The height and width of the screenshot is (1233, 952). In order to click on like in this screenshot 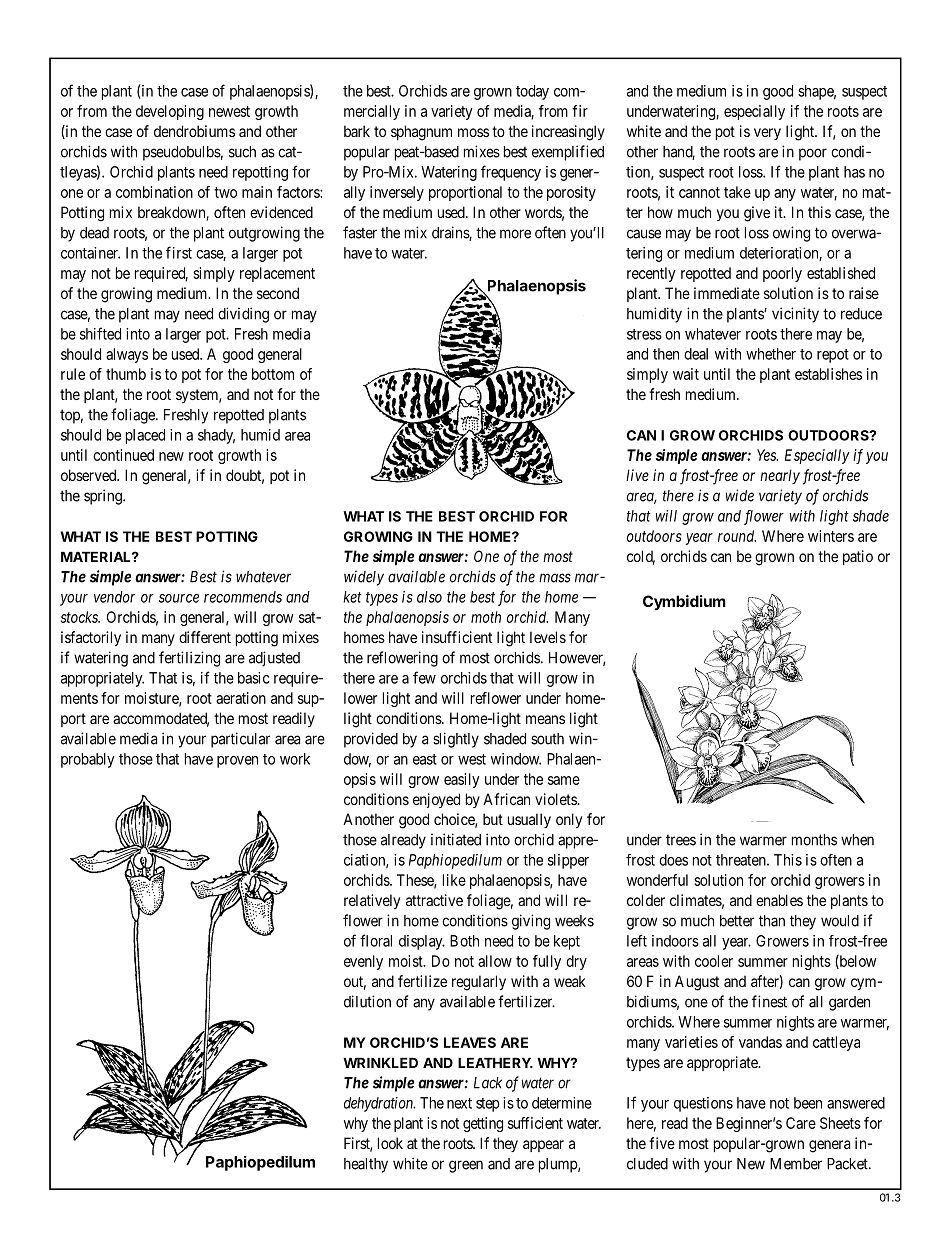, I will do `click(454, 880)`.
